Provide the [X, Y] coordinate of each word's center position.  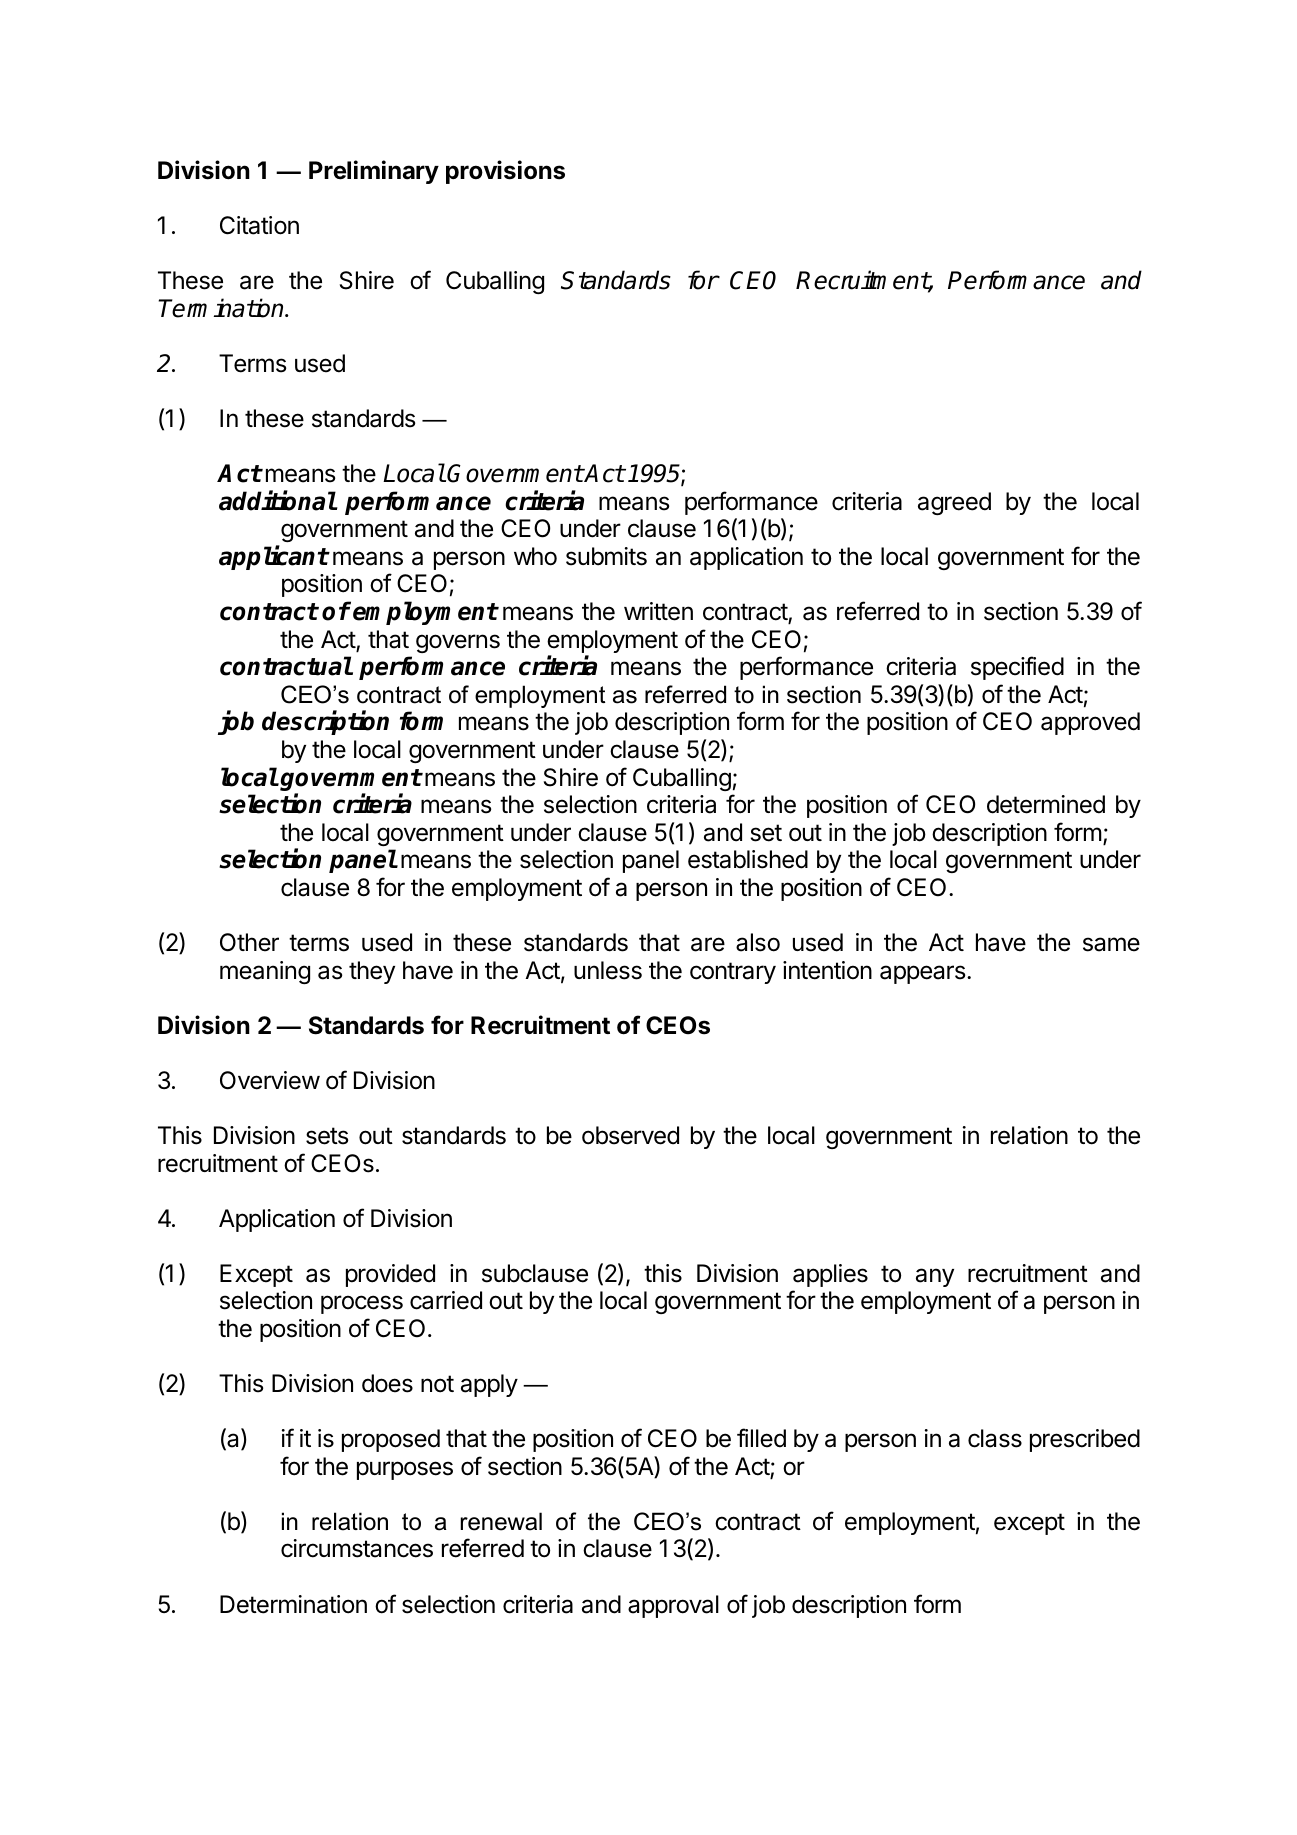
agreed [954, 503]
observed [630, 1135]
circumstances [357, 1548]
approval [673, 1606]
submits [606, 556]
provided [390, 1275]
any [935, 1277]
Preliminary [374, 172]
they [372, 972]
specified [1017, 668]
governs [458, 643]
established [748, 859]
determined [1046, 804]
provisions [505, 172]
